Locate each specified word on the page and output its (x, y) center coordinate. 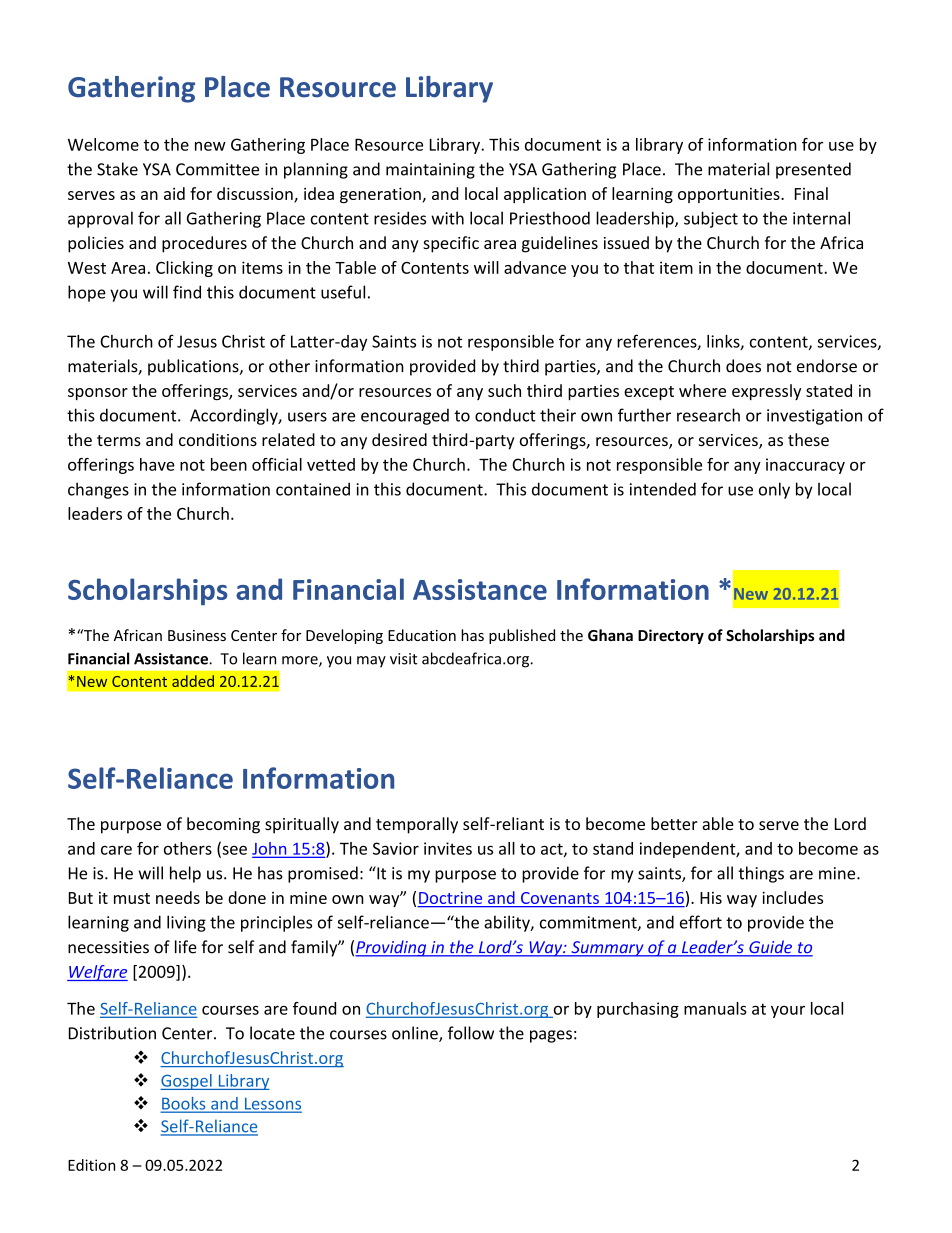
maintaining (430, 171)
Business (197, 635)
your (788, 1012)
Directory (671, 636)
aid (174, 193)
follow (471, 1033)
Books (184, 1104)
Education (422, 635)
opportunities (730, 195)
